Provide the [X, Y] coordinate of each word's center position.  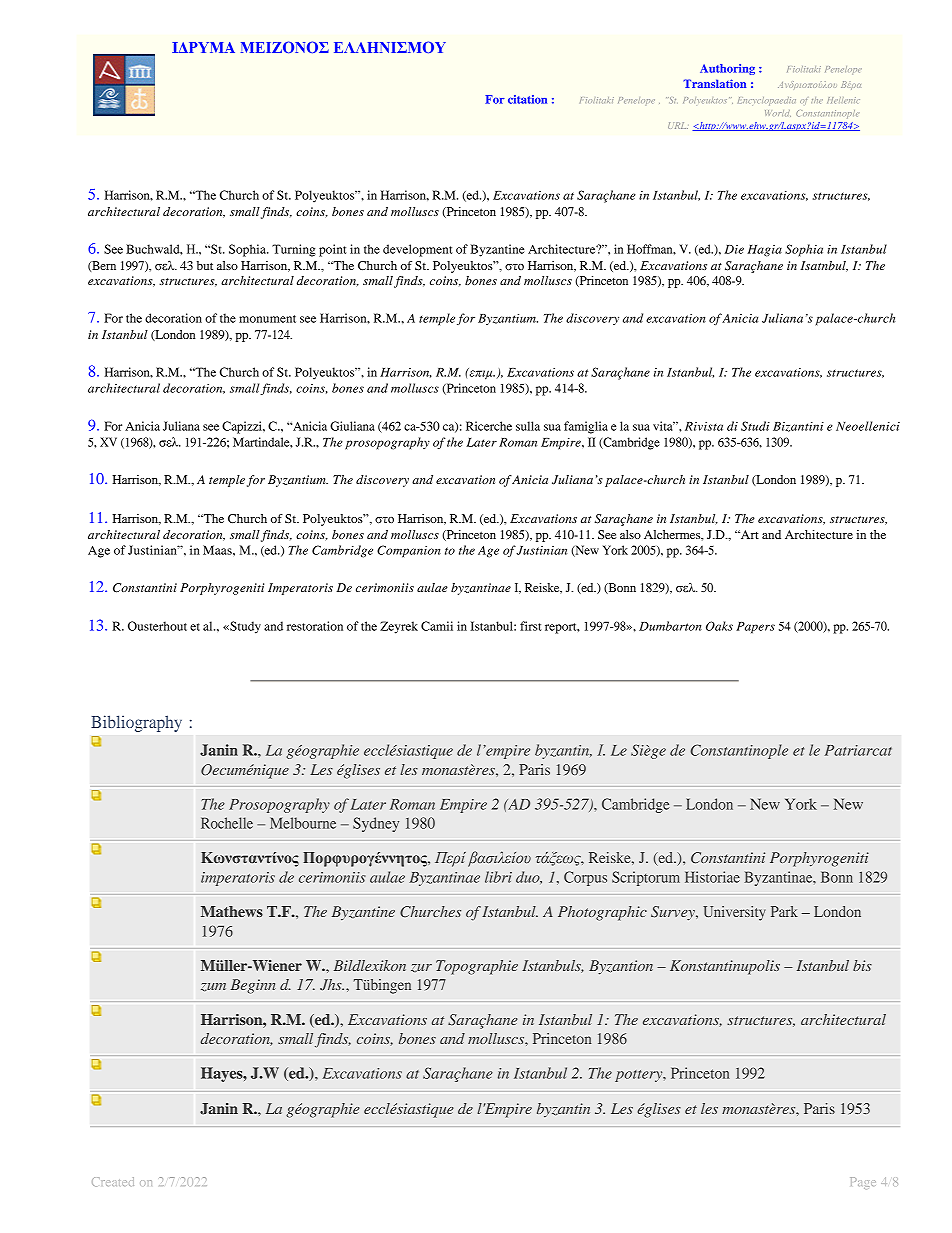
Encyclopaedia [767, 101]
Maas [218, 550]
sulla [528, 426]
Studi [755, 426]
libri [498, 877]
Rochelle [227, 823]
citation [527, 99]
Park [784, 911]
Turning [294, 250]
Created [113, 1181]
